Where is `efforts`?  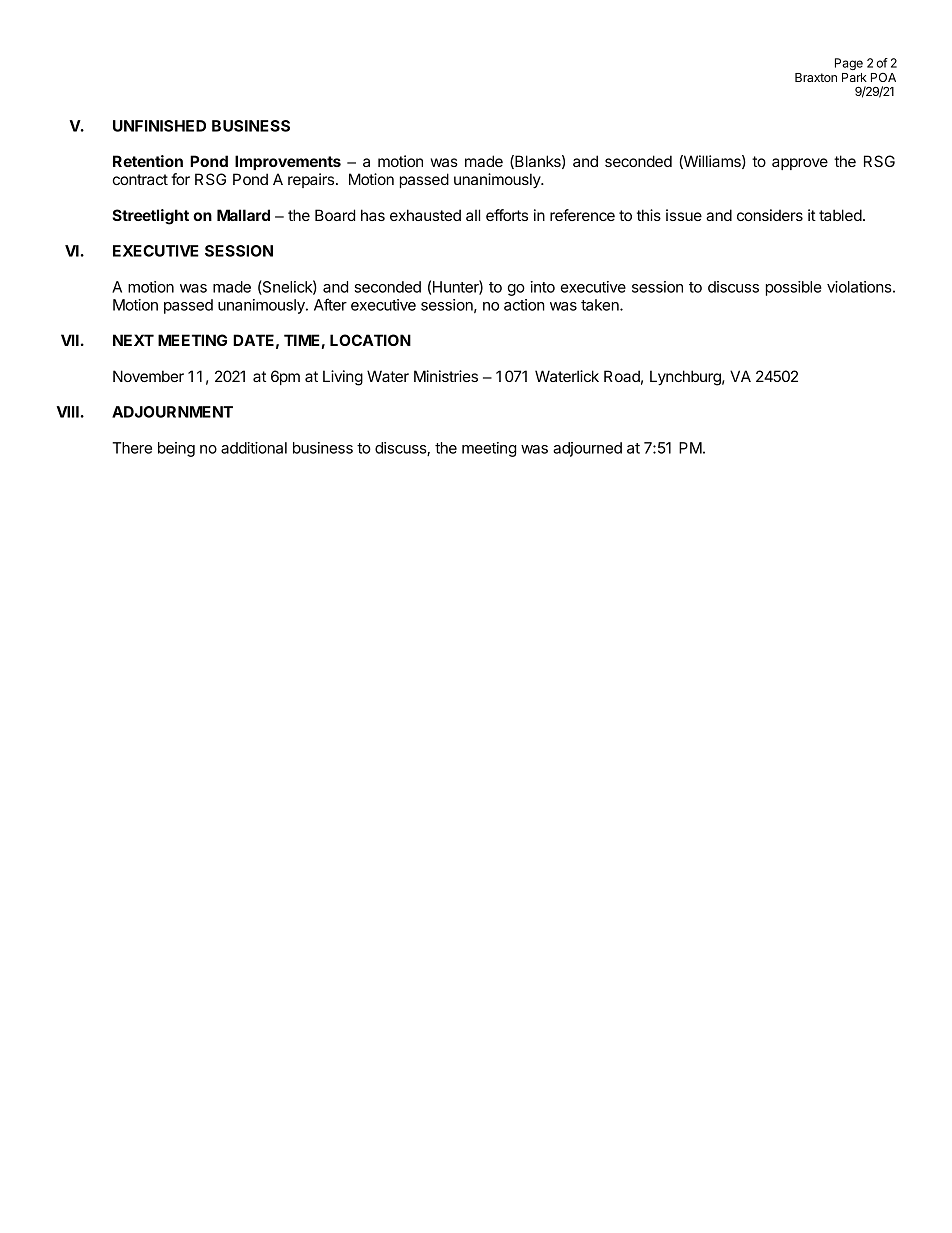 efforts is located at coordinates (507, 215).
